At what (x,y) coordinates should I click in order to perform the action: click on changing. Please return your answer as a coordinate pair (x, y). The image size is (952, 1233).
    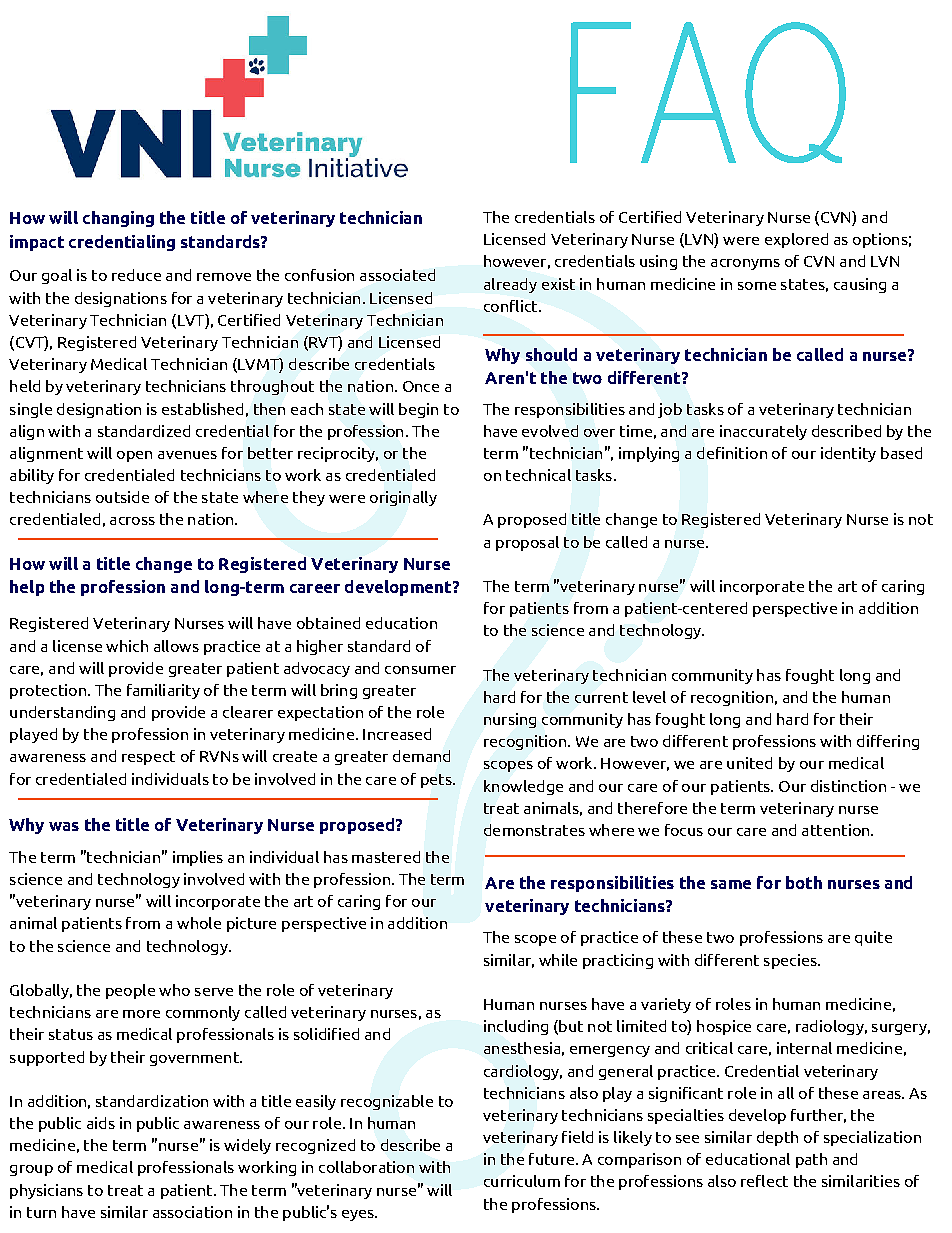
    Looking at the image, I should click on (118, 219).
